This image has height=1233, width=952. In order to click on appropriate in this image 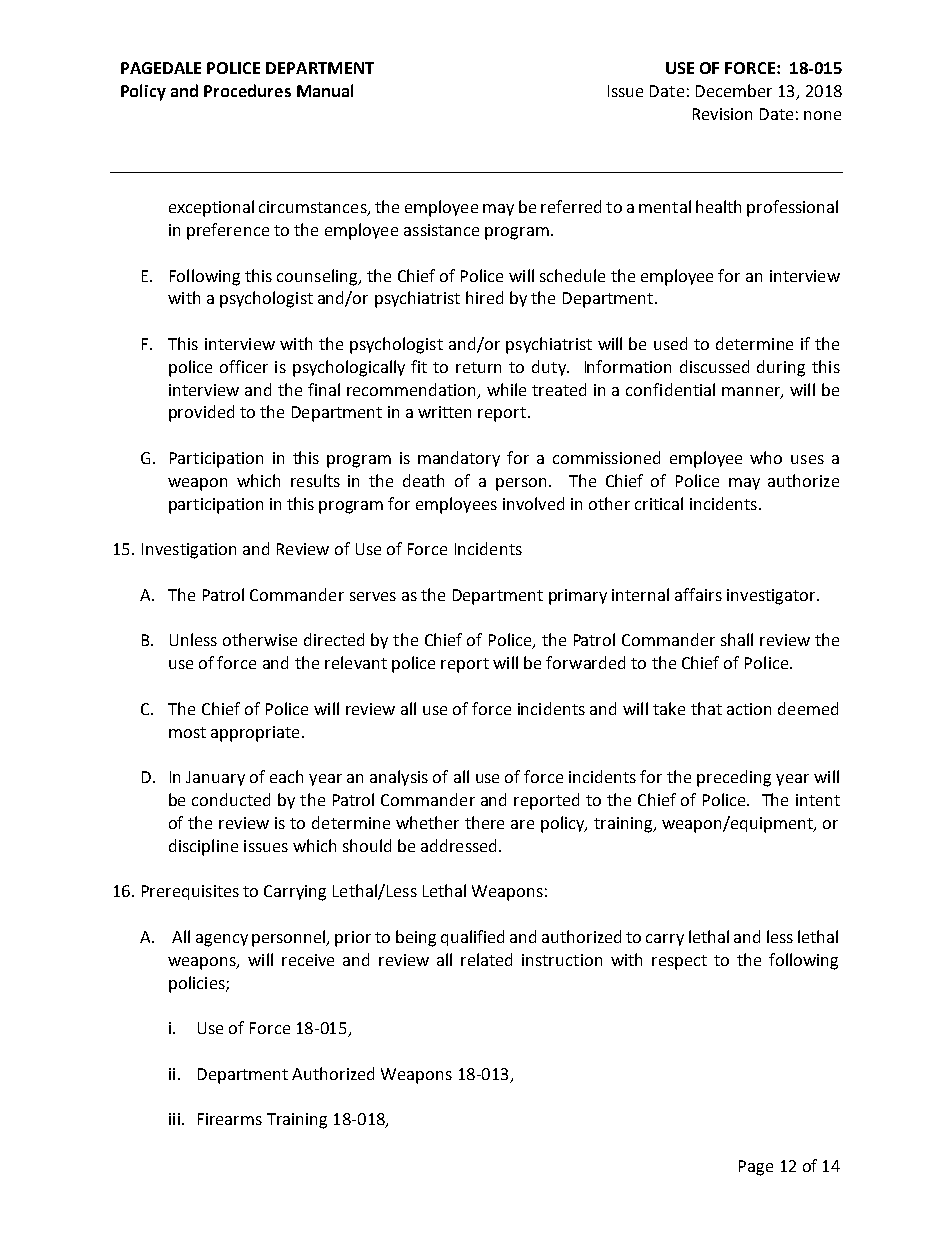, I will do `click(255, 734)`.
